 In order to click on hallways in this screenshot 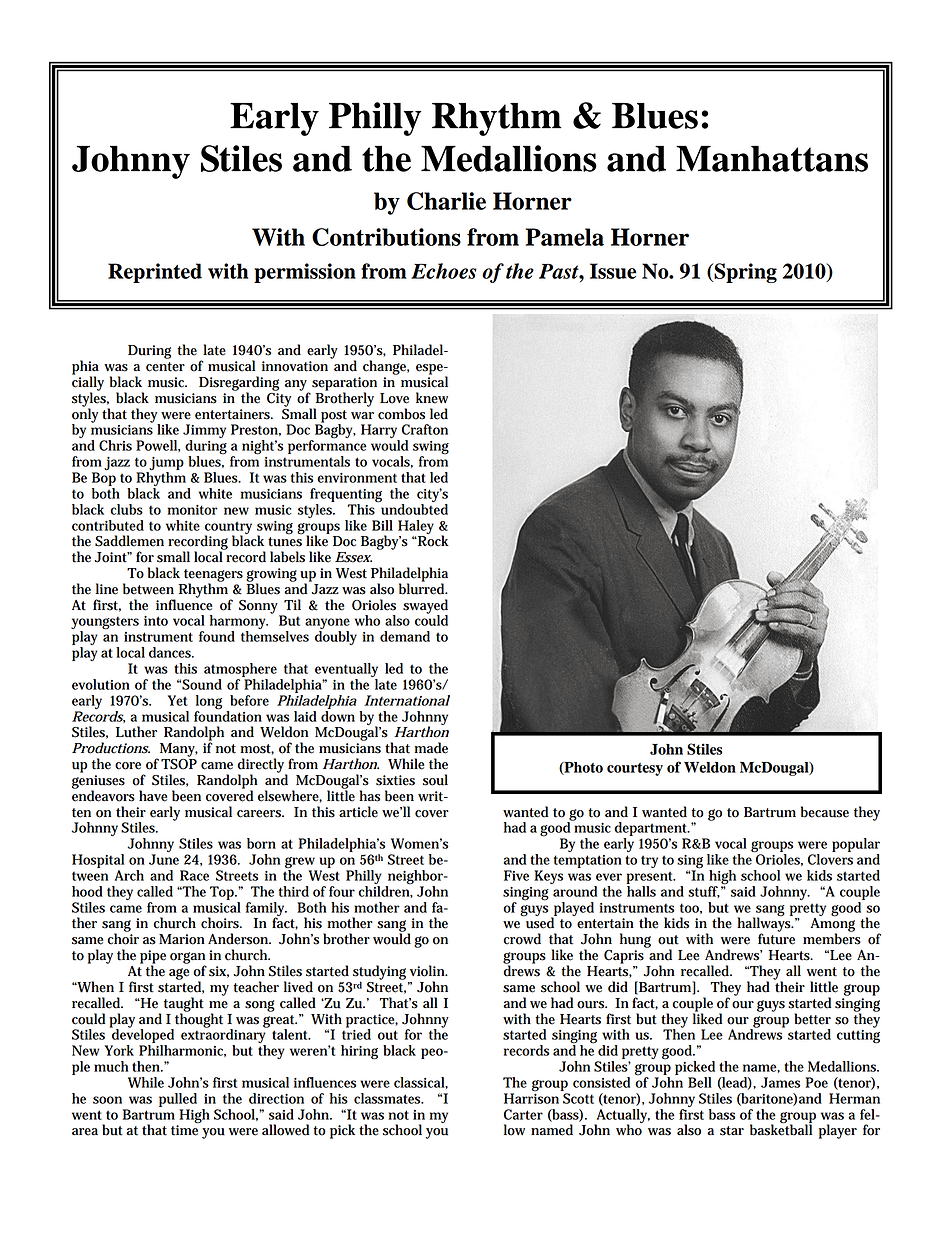, I will do `click(765, 924)`.
